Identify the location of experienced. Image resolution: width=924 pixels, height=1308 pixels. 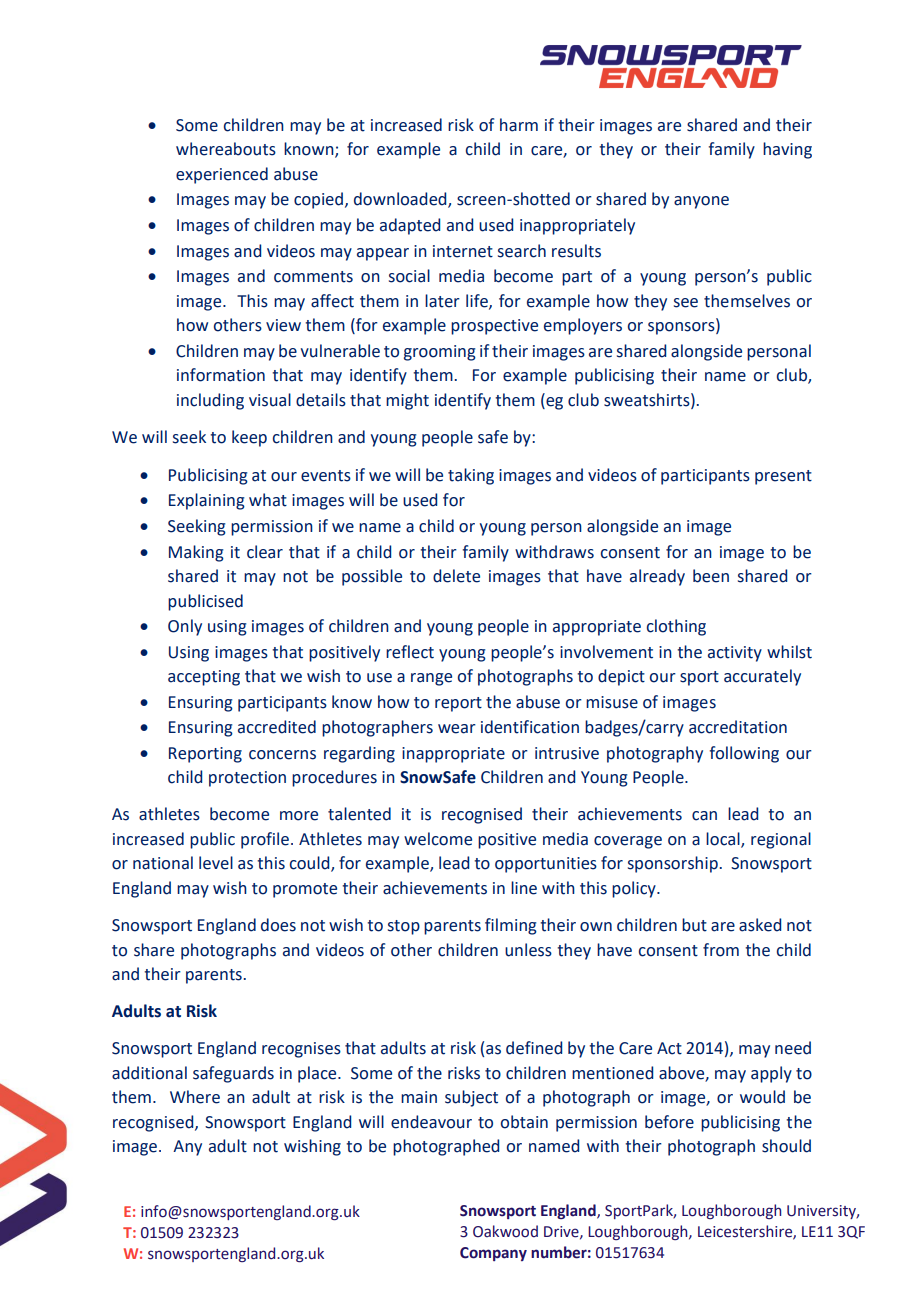
(222, 175).
